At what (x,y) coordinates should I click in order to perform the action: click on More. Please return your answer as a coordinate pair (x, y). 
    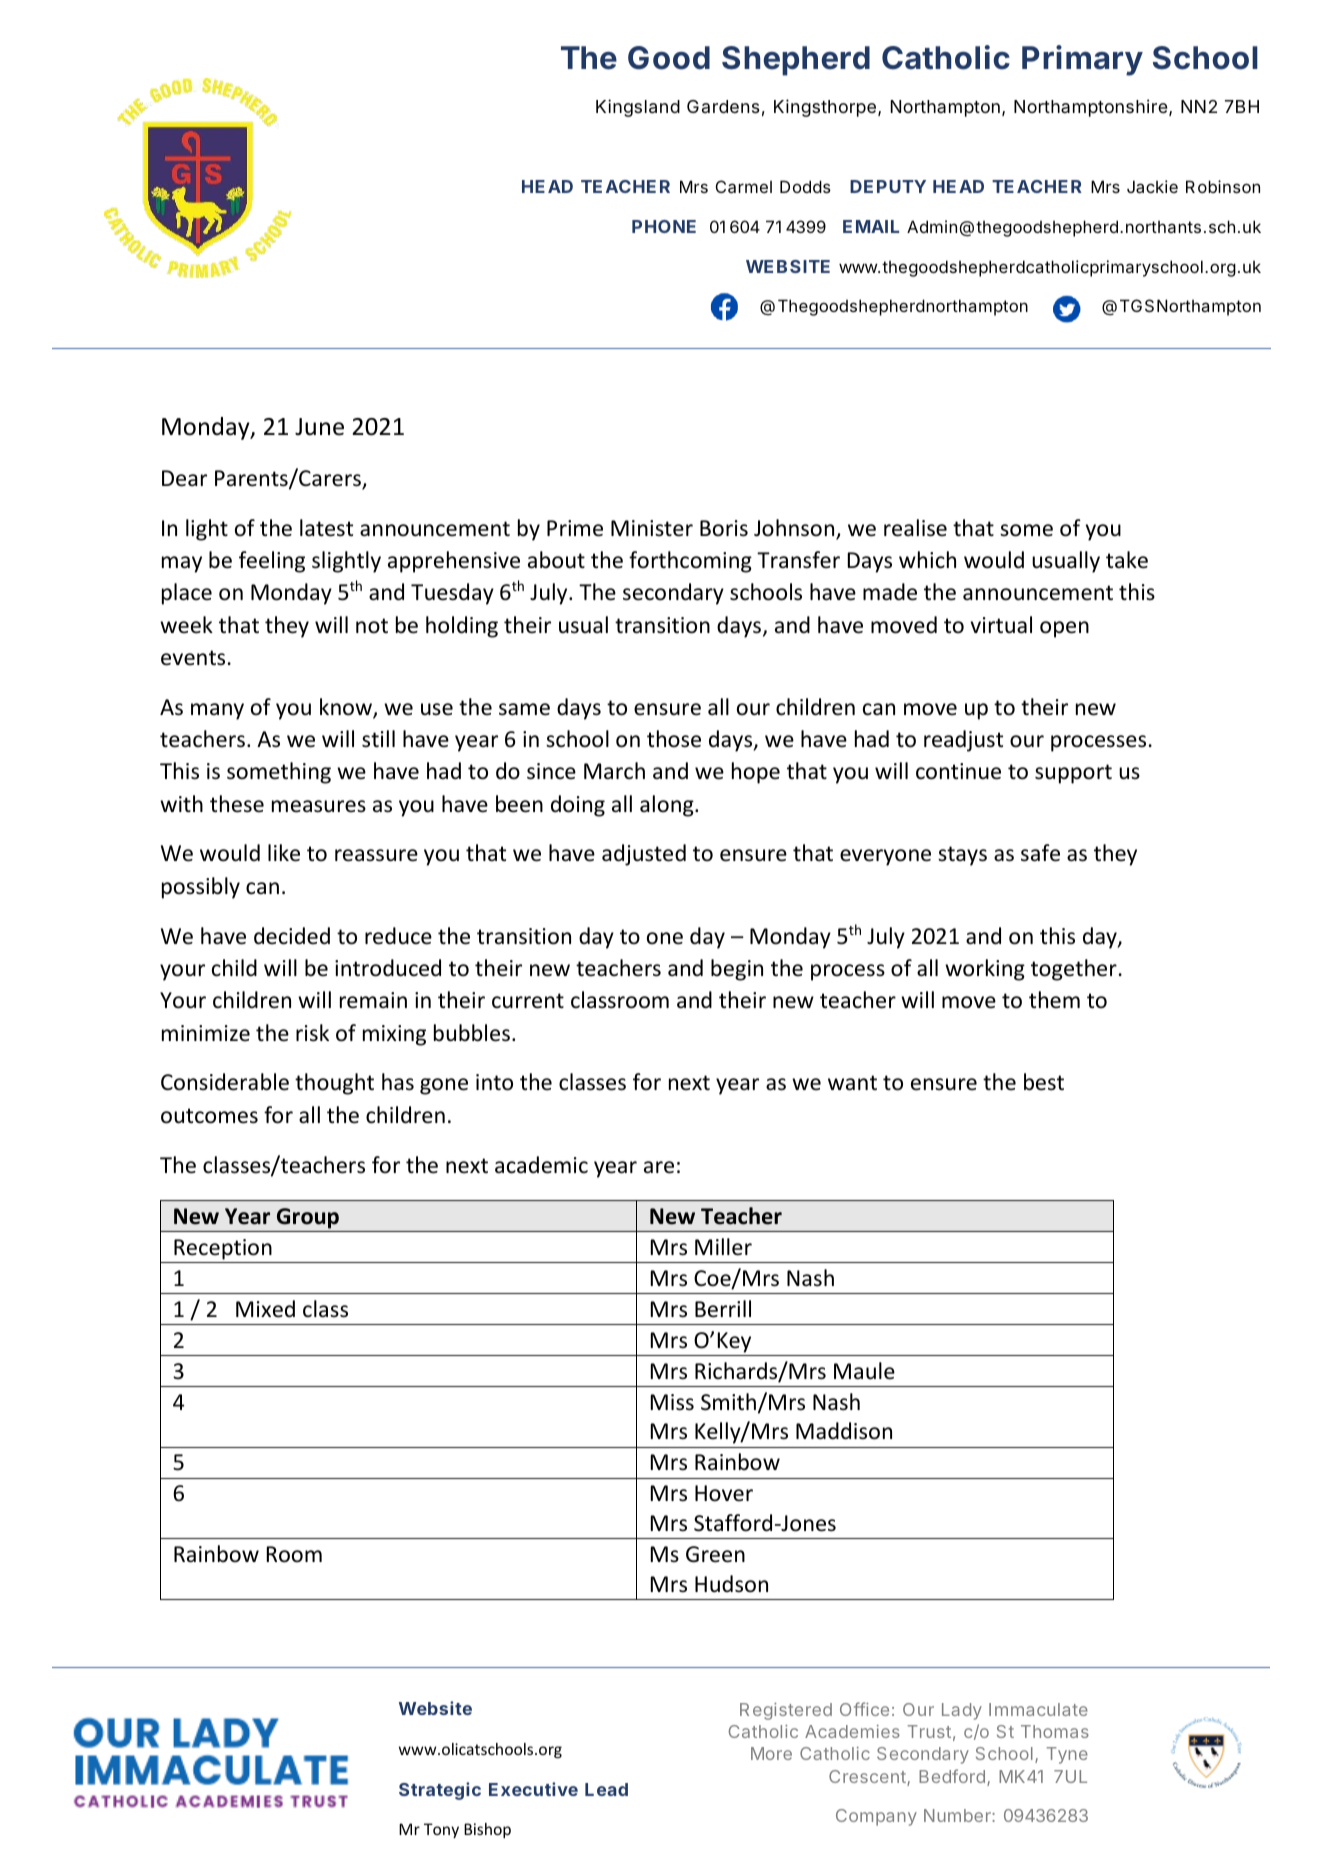
    Looking at the image, I should click on (771, 1753).
